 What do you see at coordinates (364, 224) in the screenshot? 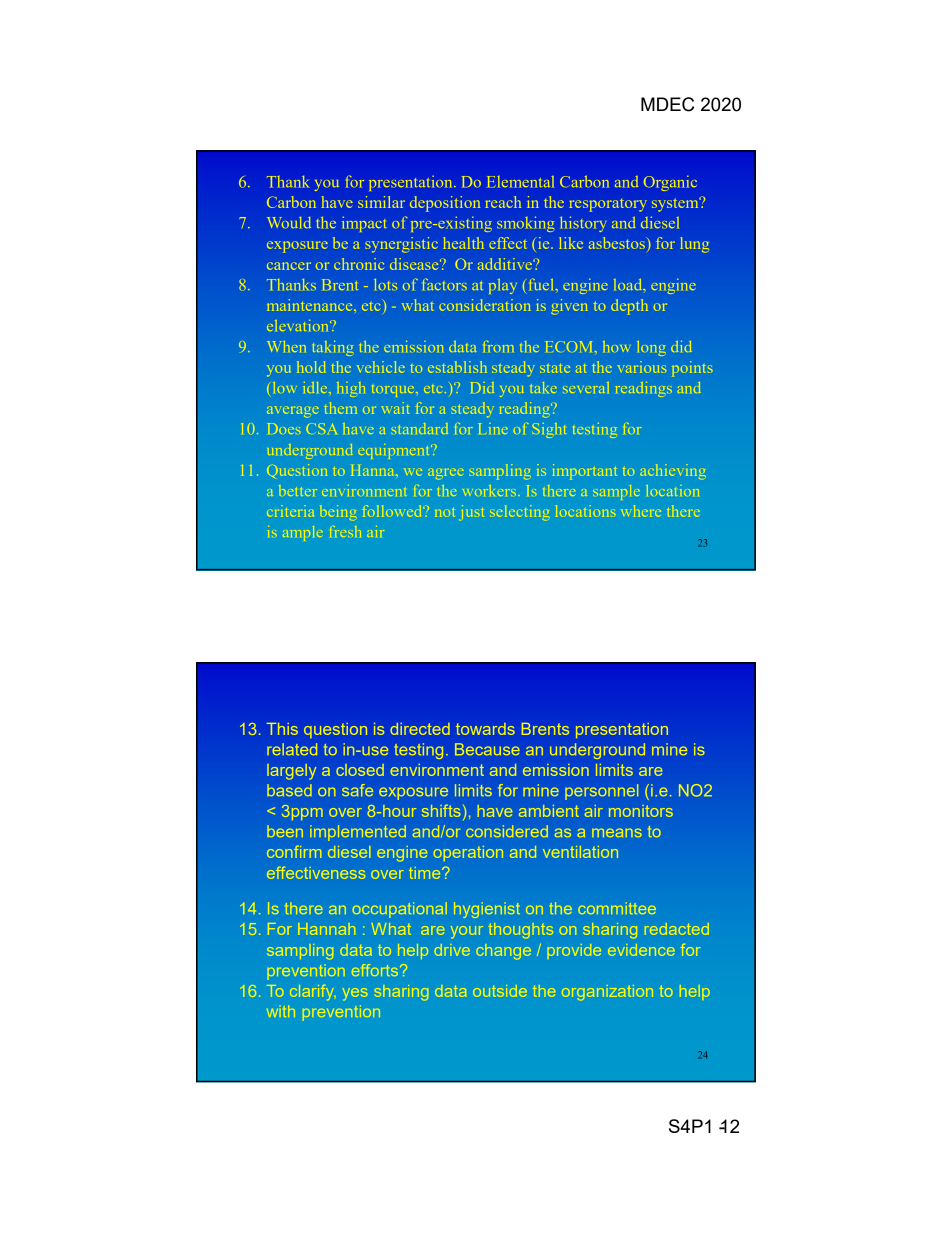
I see `impact` at bounding box center [364, 224].
